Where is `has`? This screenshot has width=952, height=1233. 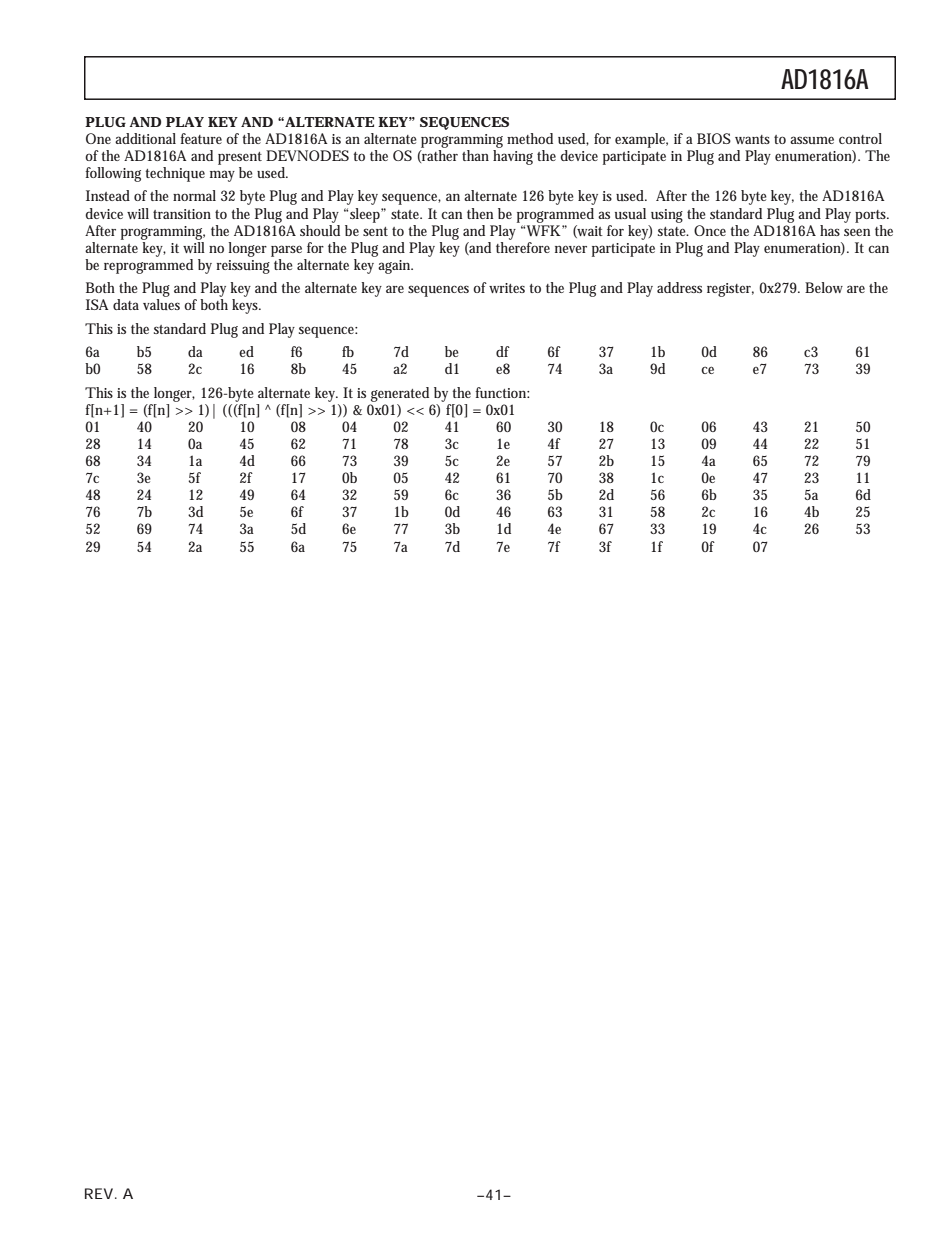 has is located at coordinates (830, 230).
